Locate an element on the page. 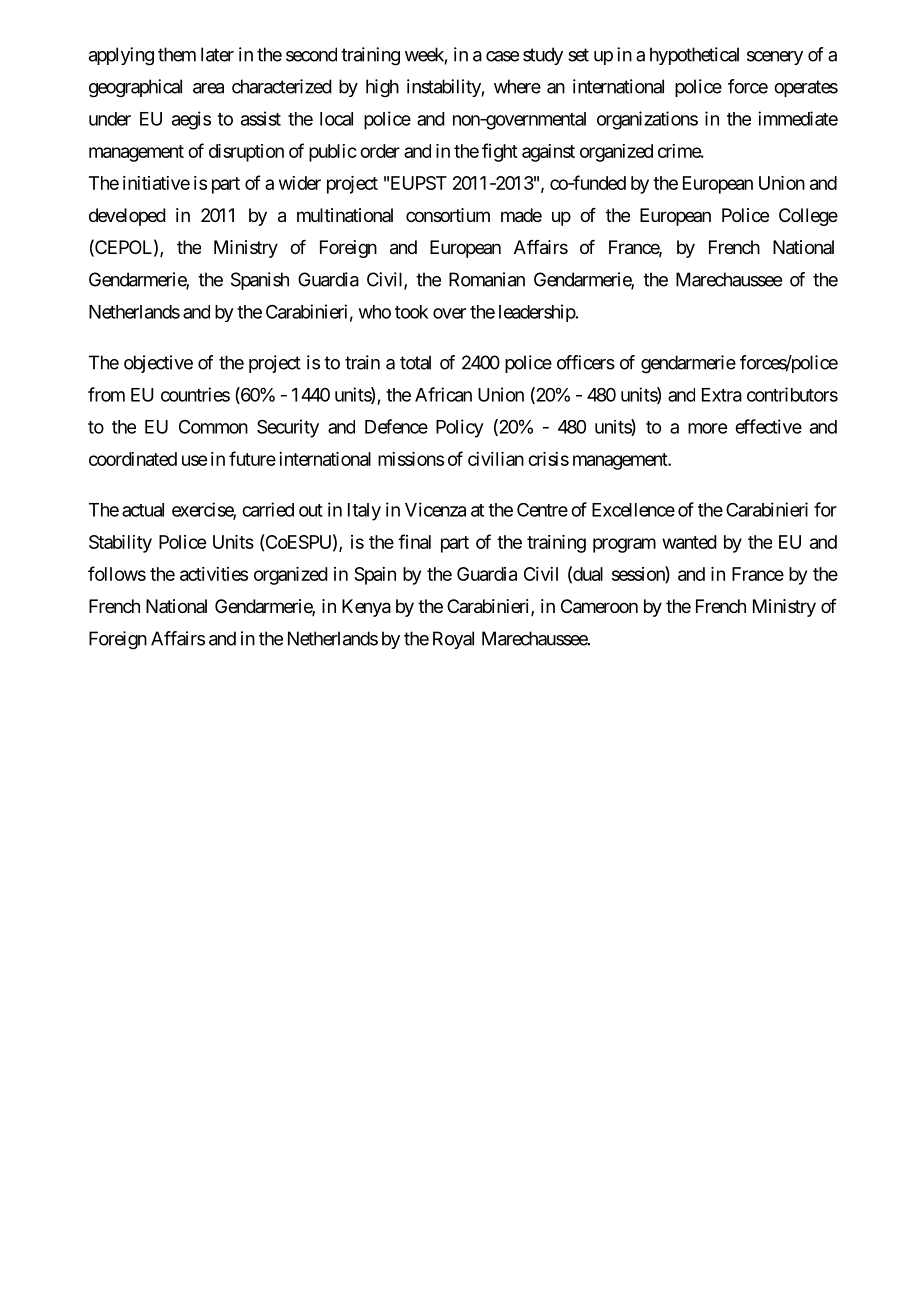 The image size is (924, 1308). total is located at coordinates (415, 362).
